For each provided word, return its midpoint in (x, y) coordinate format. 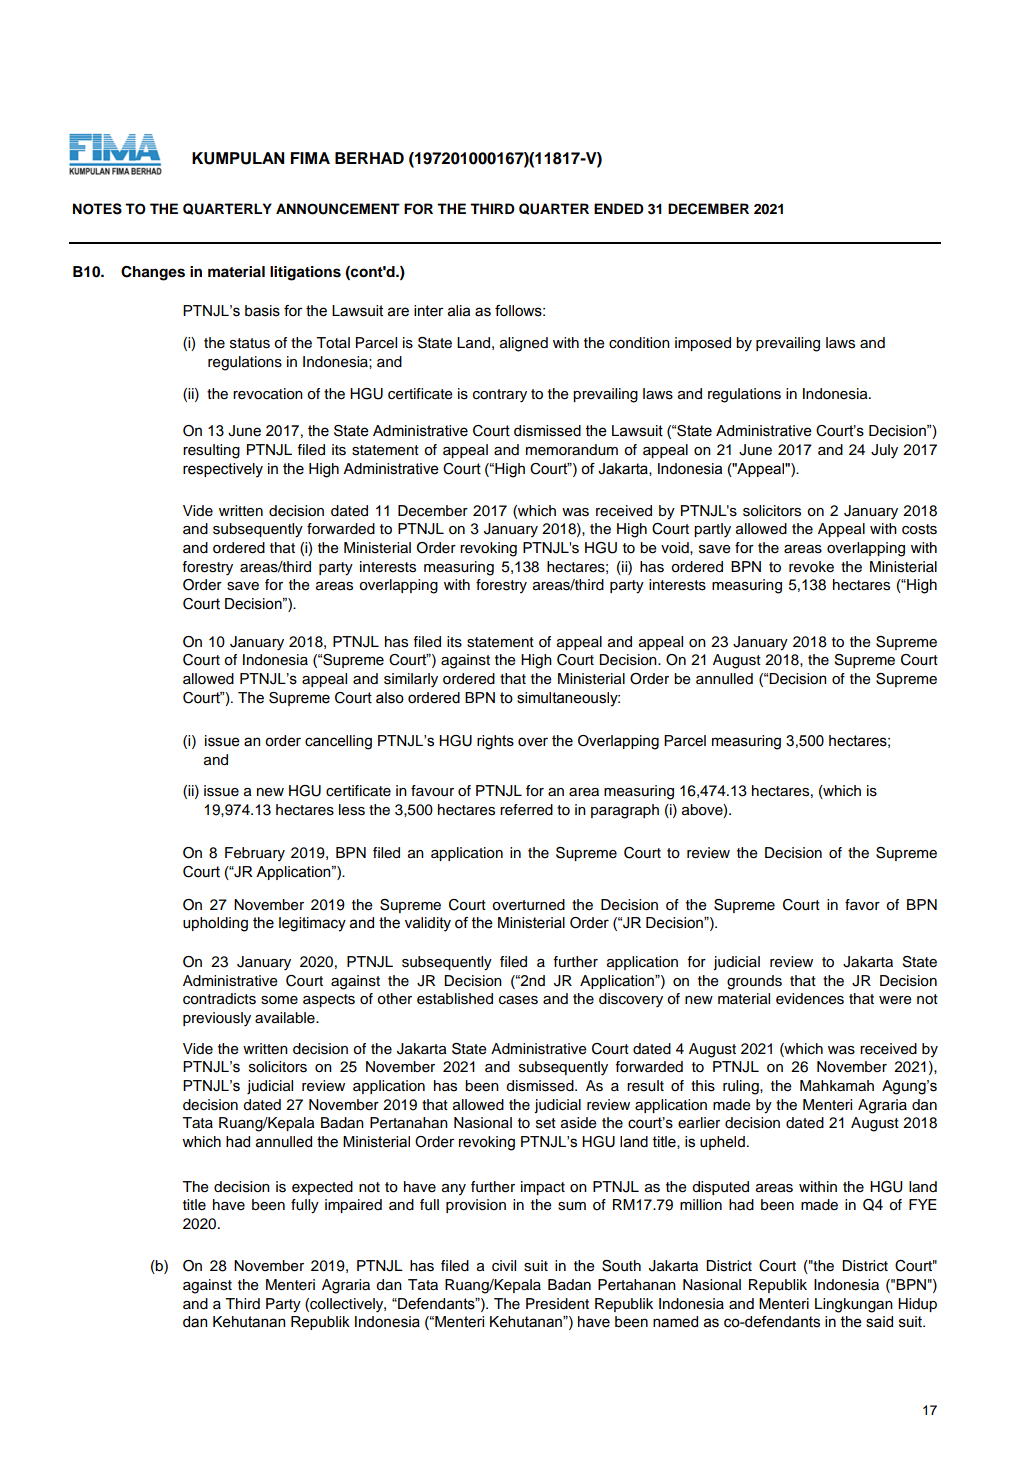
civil (504, 1266)
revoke (811, 567)
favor (862, 905)
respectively (223, 470)
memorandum (572, 450)
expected (322, 1188)
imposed (703, 344)
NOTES (97, 209)
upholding (215, 924)
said (879, 1322)
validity (428, 924)
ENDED (619, 208)
